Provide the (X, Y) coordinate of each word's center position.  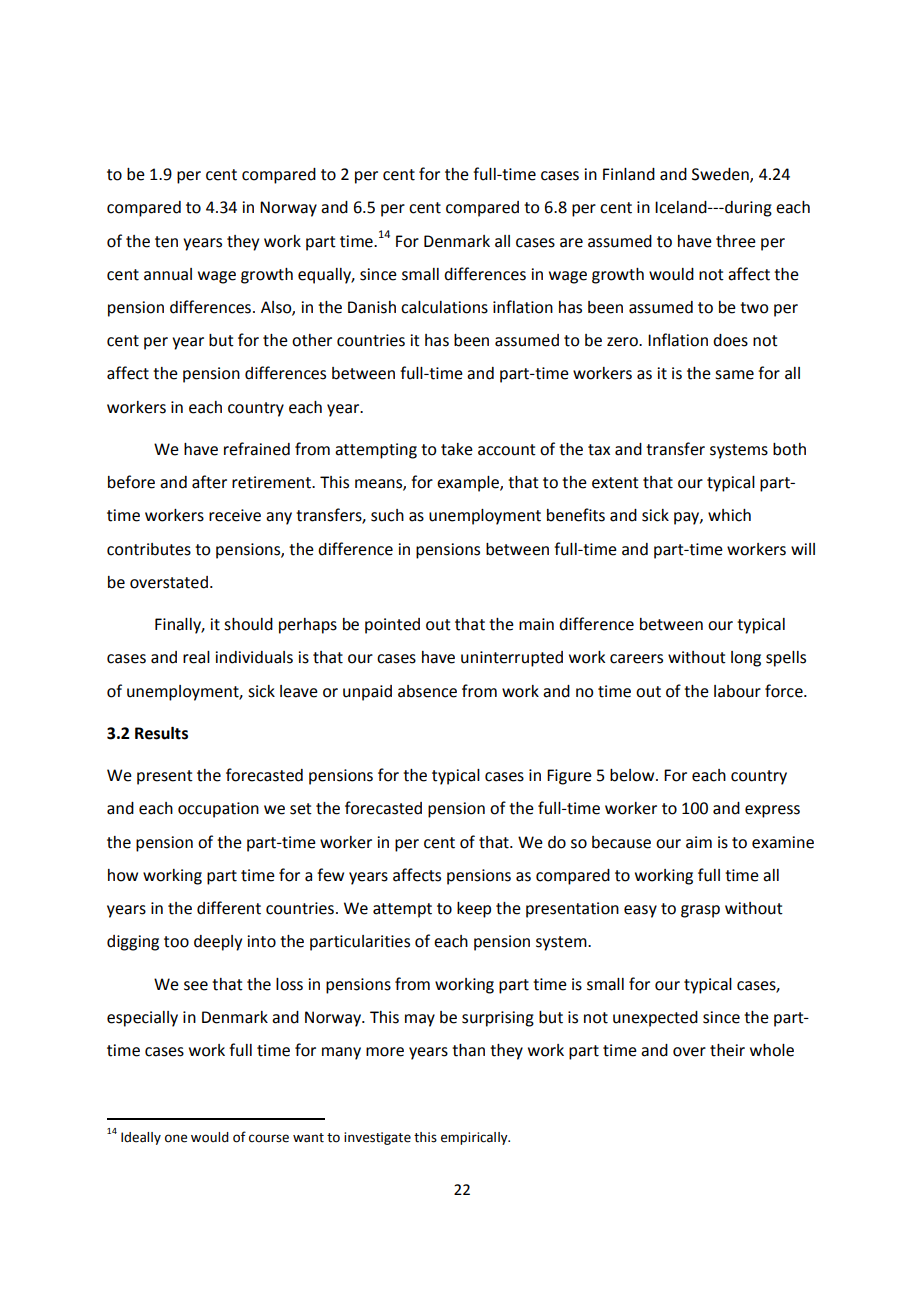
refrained (257, 449)
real (196, 657)
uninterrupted (512, 659)
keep (474, 910)
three (736, 241)
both (789, 449)
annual (168, 274)
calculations (444, 307)
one (176, 1138)
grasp (700, 911)
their (727, 1050)
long (746, 659)
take (457, 449)
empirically (475, 1138)
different (229, 908)
